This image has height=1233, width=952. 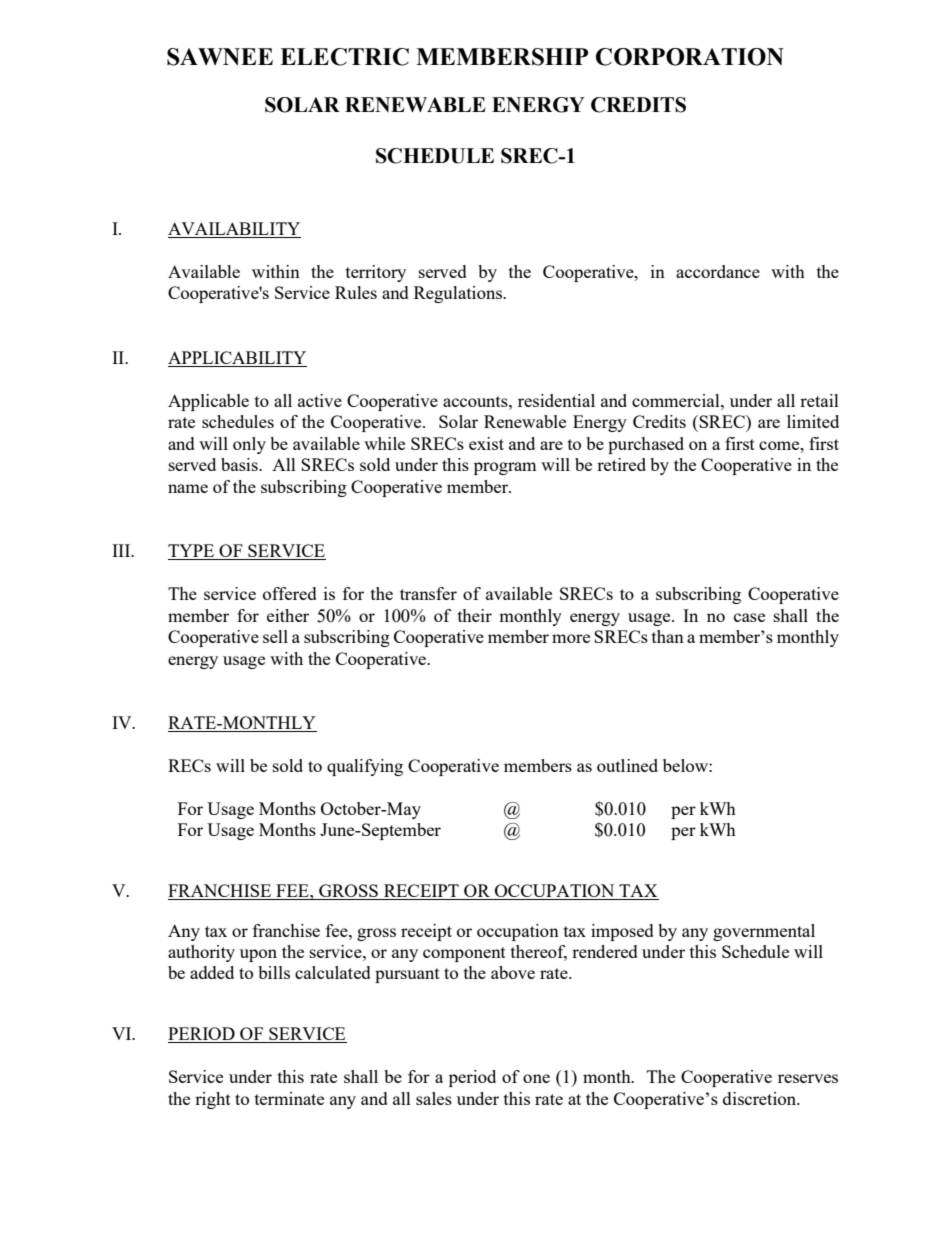 I want to click on ELECTRIC, so click(x=344, y=57).
